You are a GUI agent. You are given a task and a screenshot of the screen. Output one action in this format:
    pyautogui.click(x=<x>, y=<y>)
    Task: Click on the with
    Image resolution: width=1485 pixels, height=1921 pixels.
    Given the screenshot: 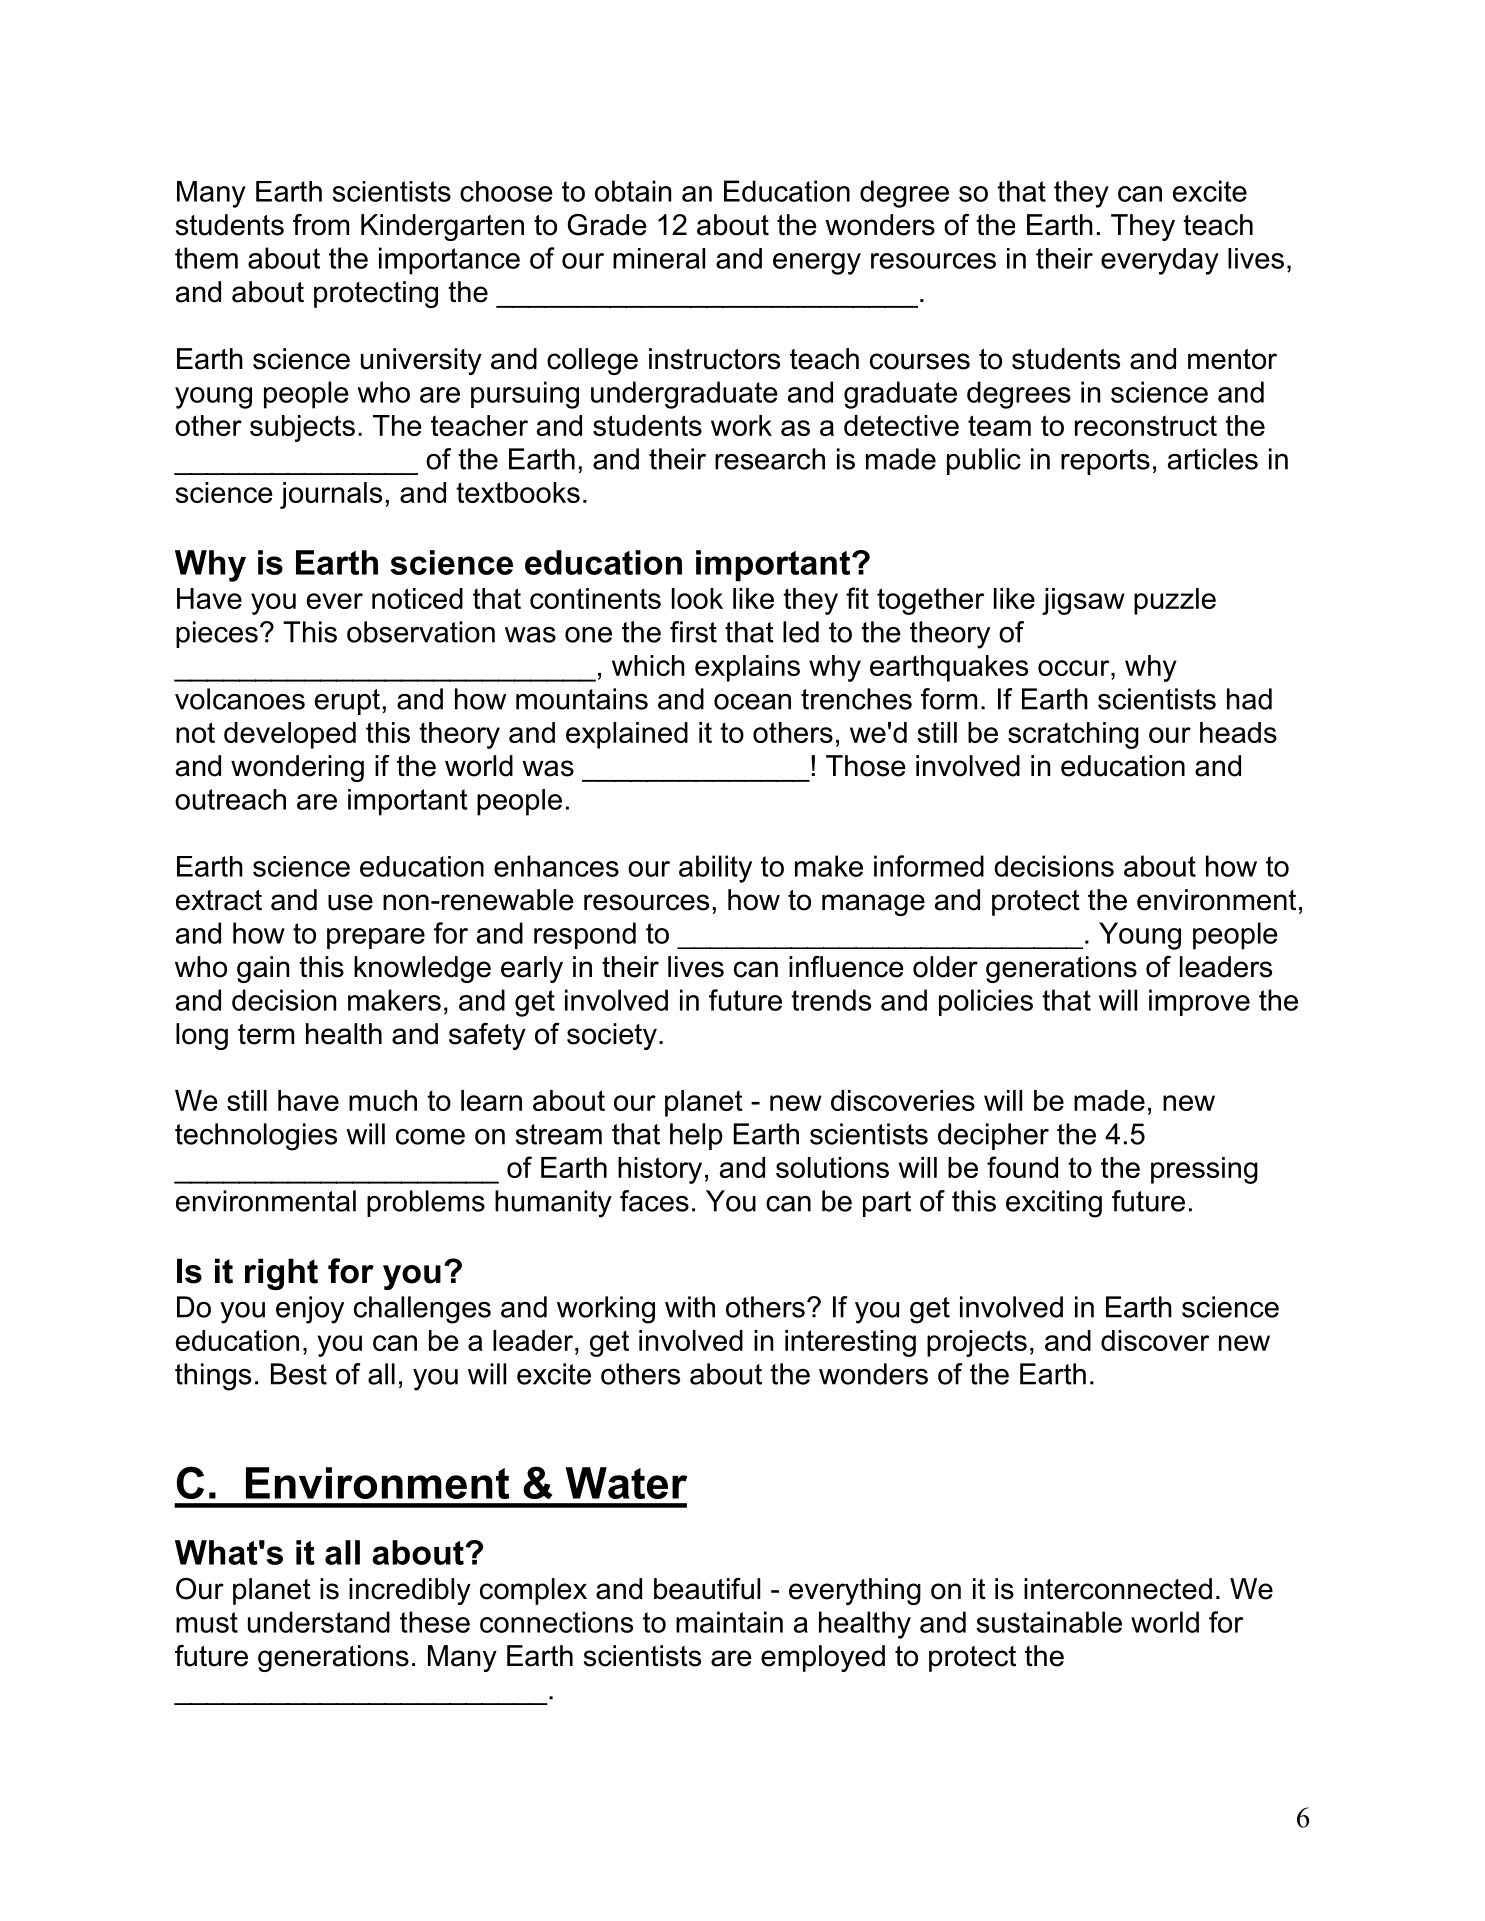 What is the action you would take?
    pyautogui.click(x=690, y=1307)
